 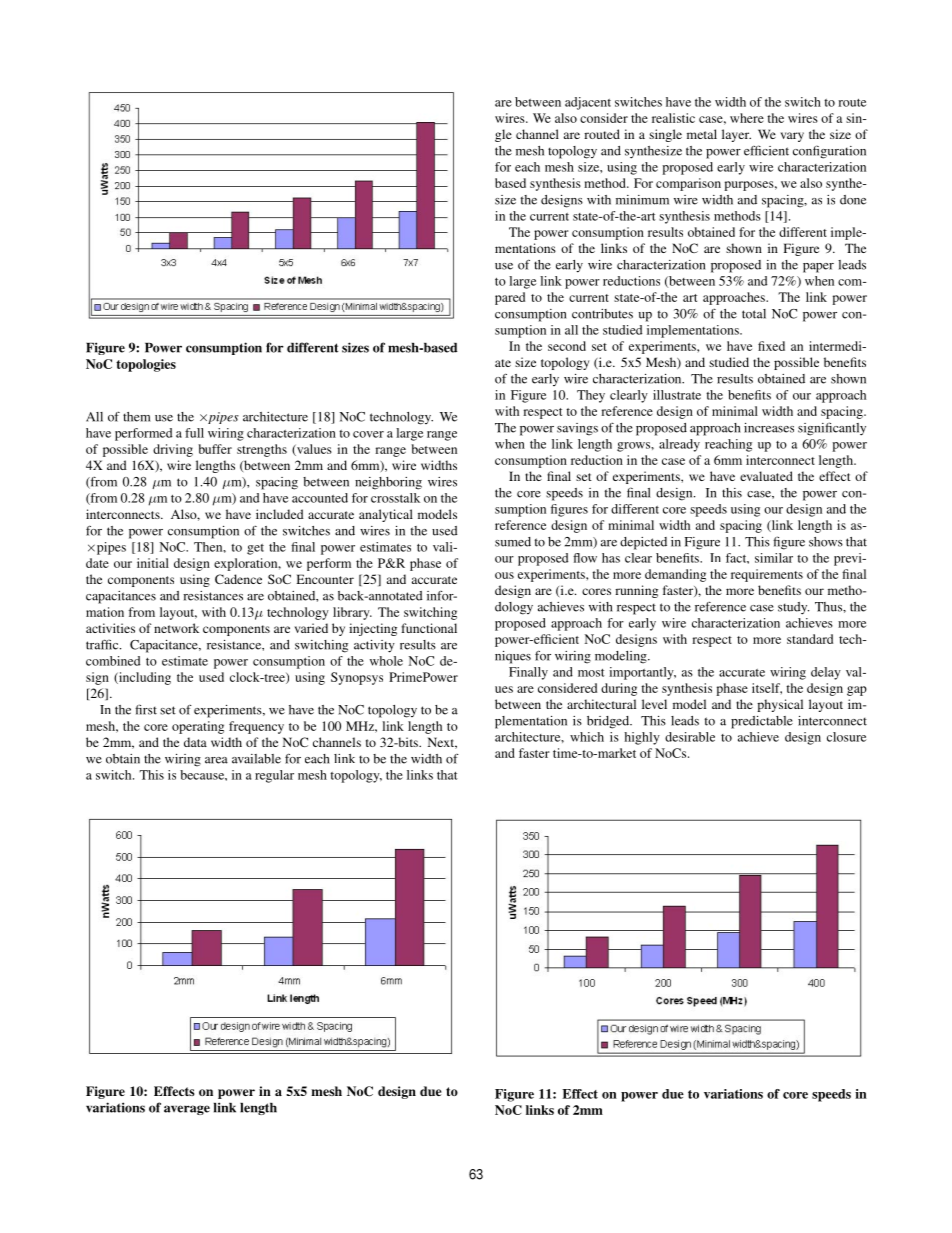 What do you see at coordinates (792, 137) in the screenshot?
I see `vary` at bounding box center [792, 137].
